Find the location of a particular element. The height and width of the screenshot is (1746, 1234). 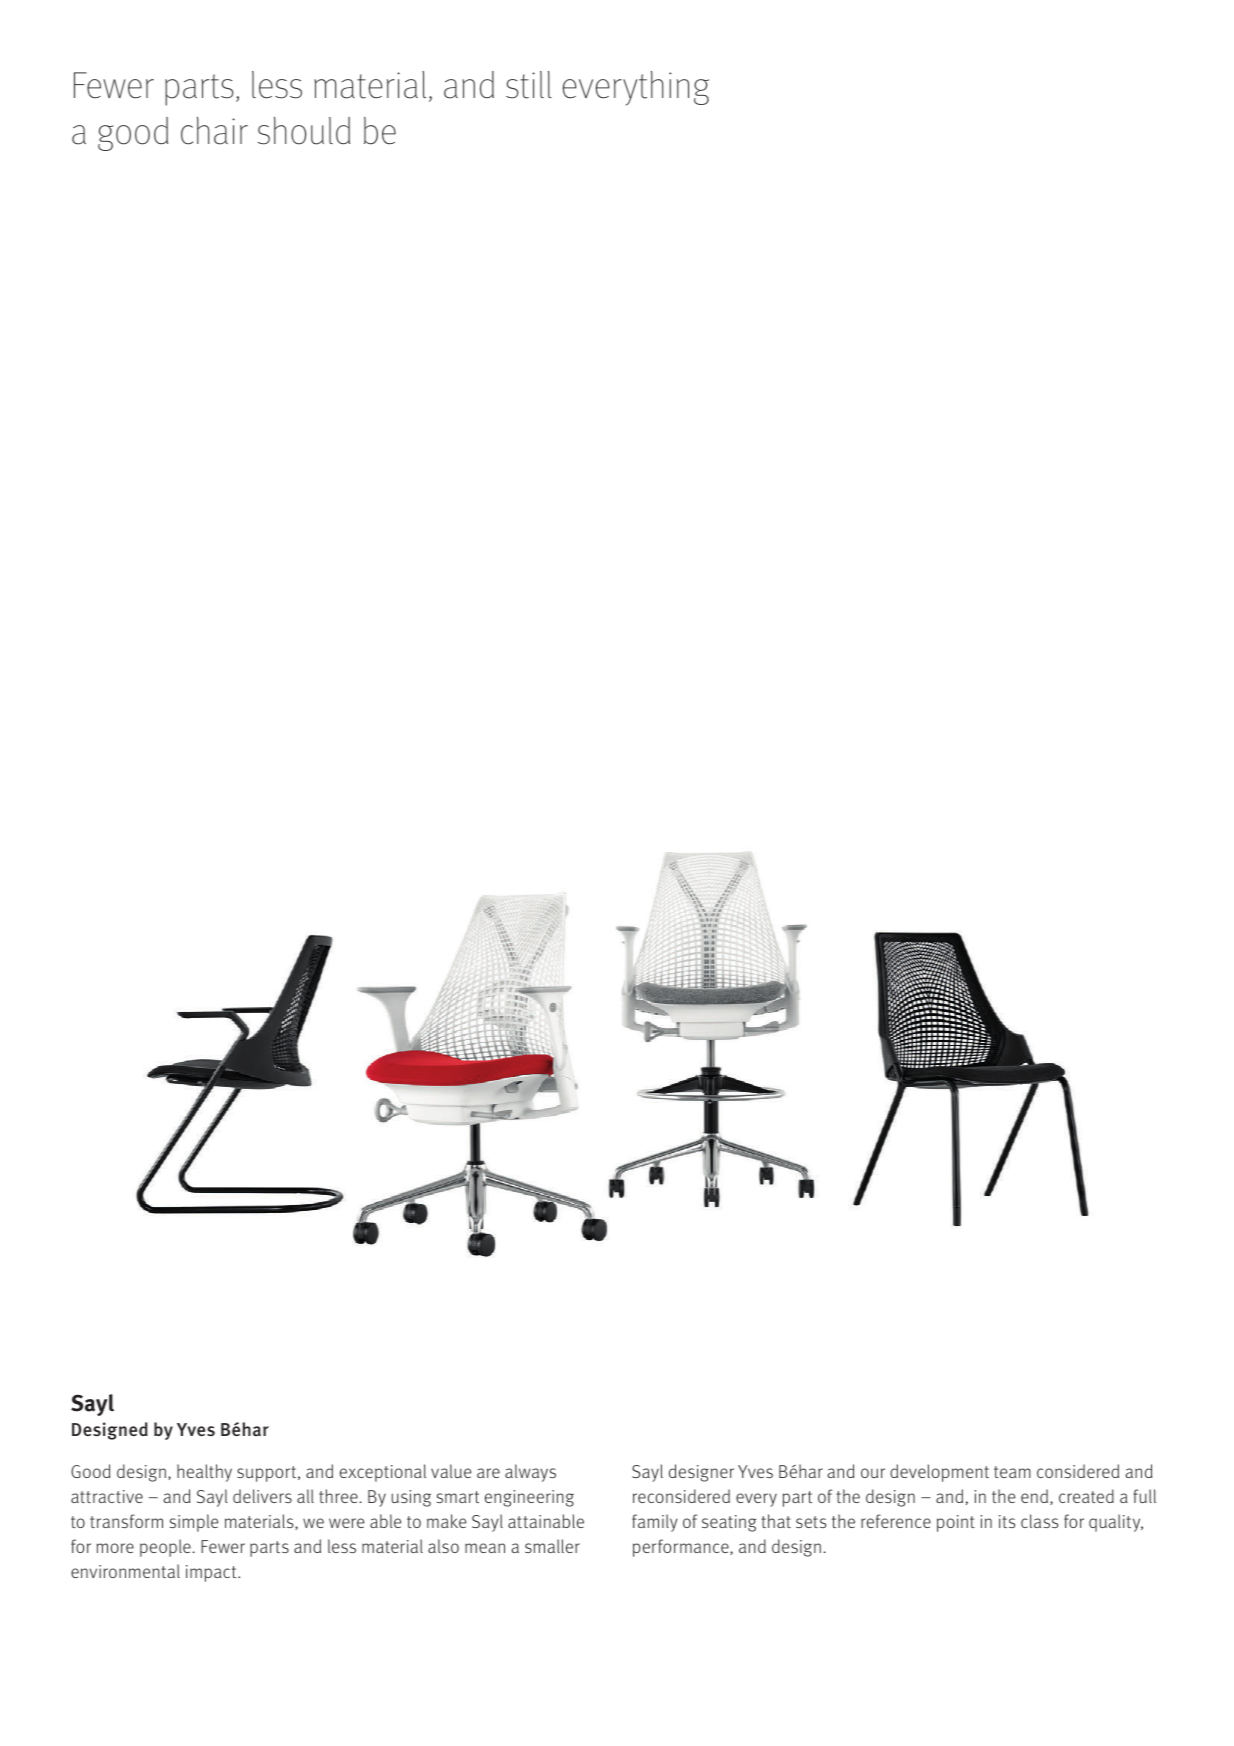

healthy is located at coordinates (204, 1473).
